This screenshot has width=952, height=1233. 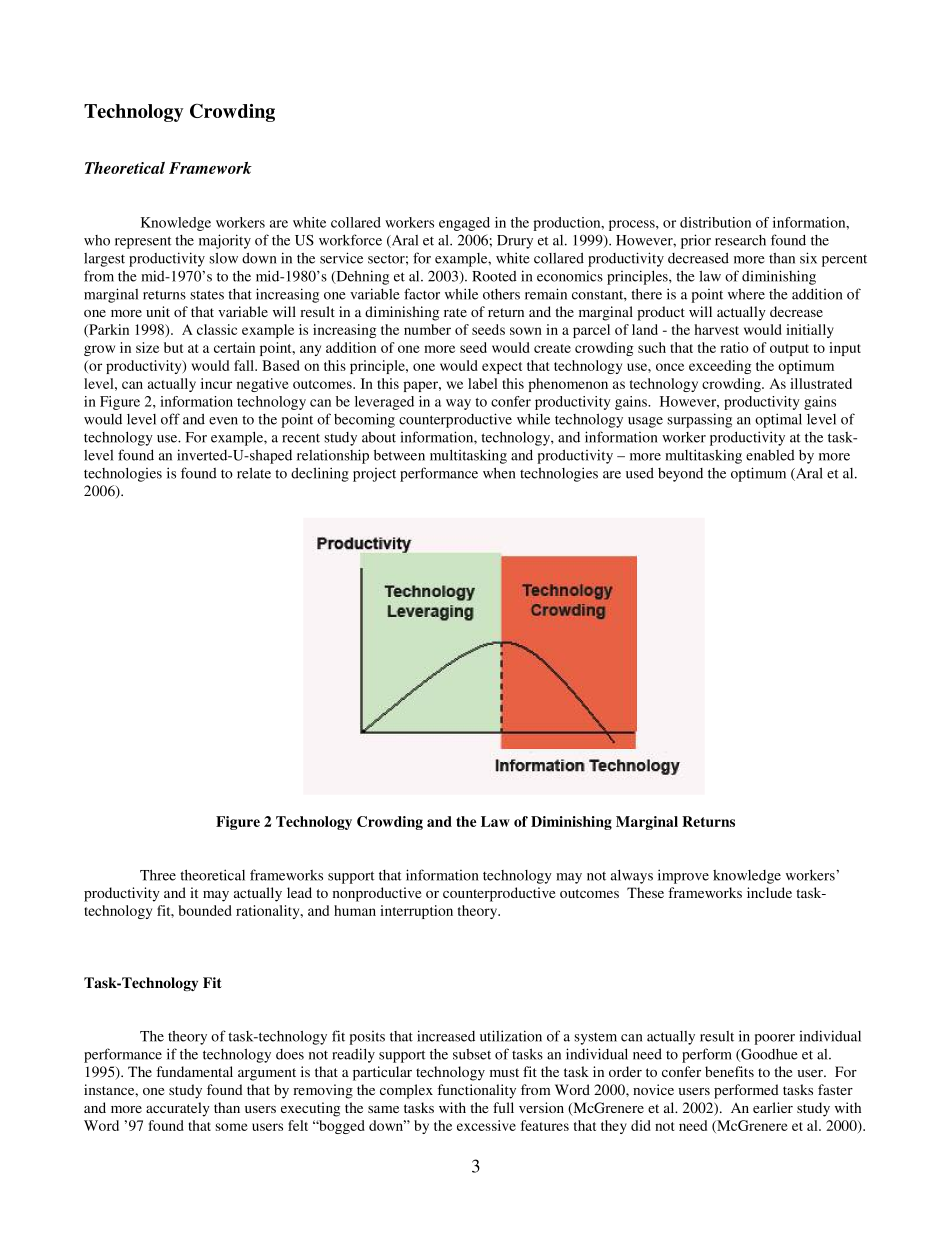 What do you see at coordinates (223, 258) in the screenshot?
I see `slow` at bounding box center [223, 258].
